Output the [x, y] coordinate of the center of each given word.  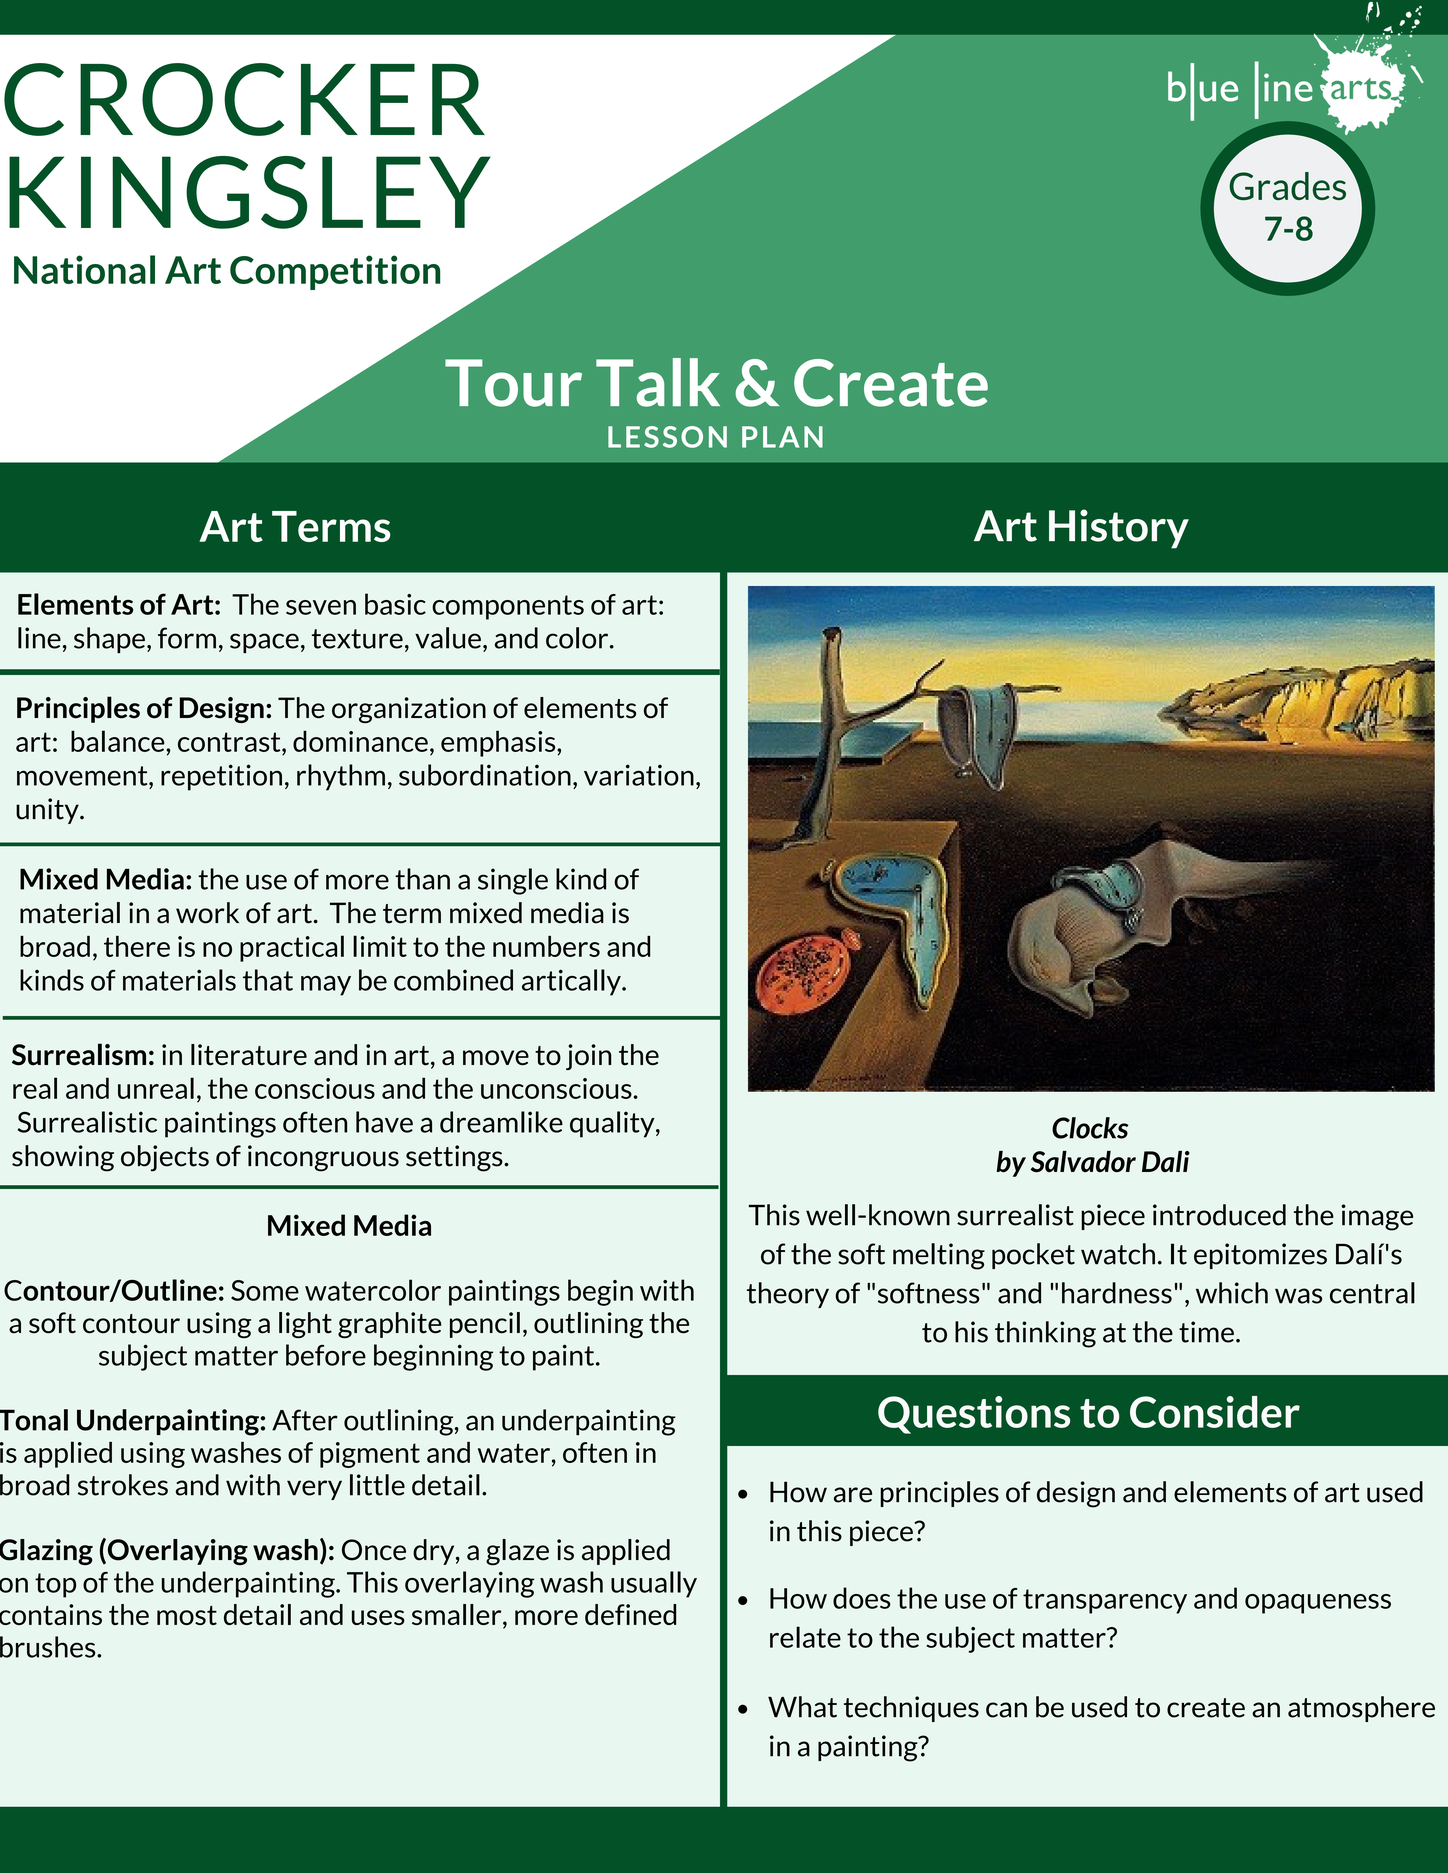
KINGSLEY [250, 192]
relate [805, 1637]
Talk [658, 382]
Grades [1287, 186]
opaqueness [1318, 1604]
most [187, 1615]
